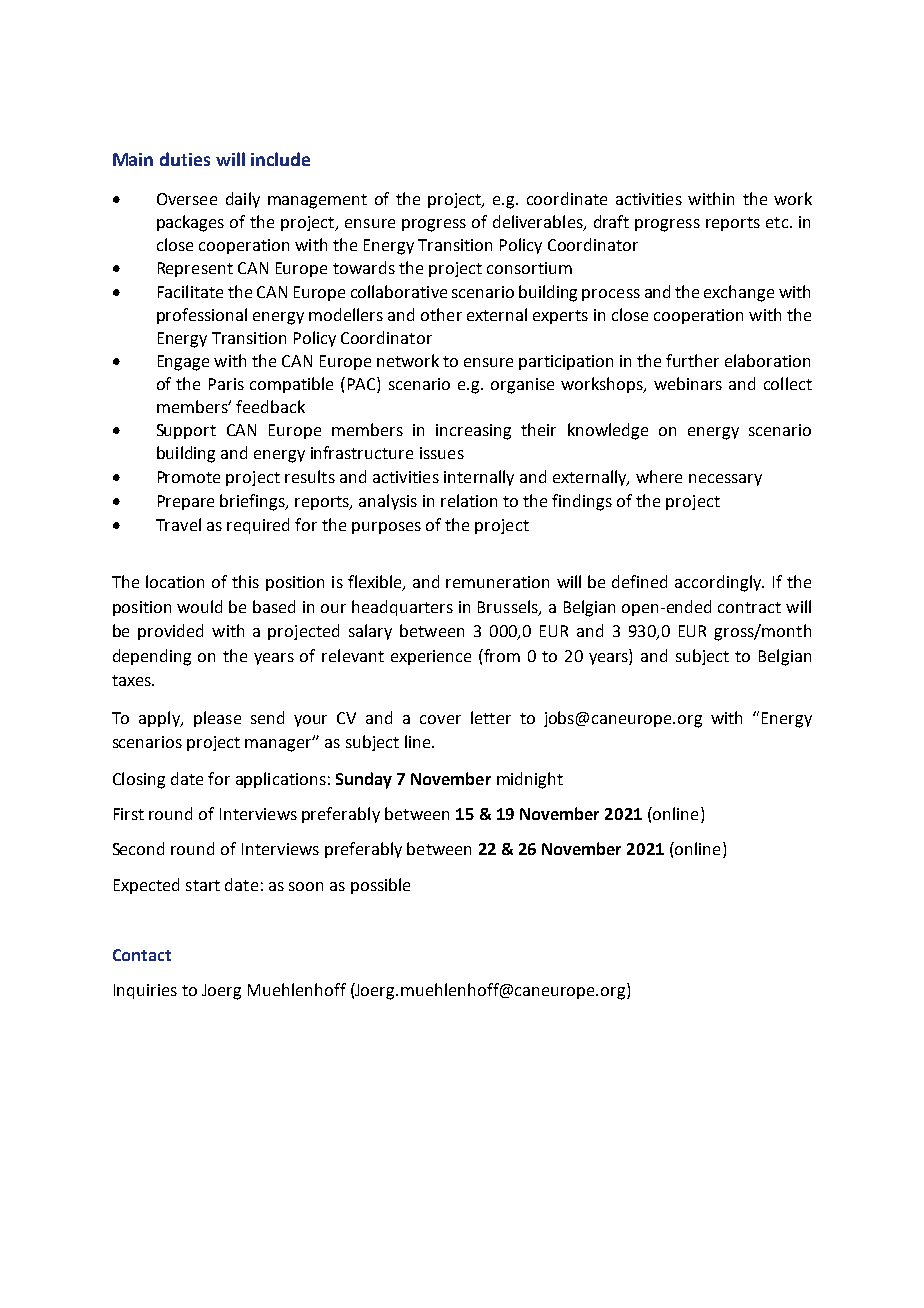  Describe the element at coordinates (469, 500) in the image. I see `relation` at that location.
